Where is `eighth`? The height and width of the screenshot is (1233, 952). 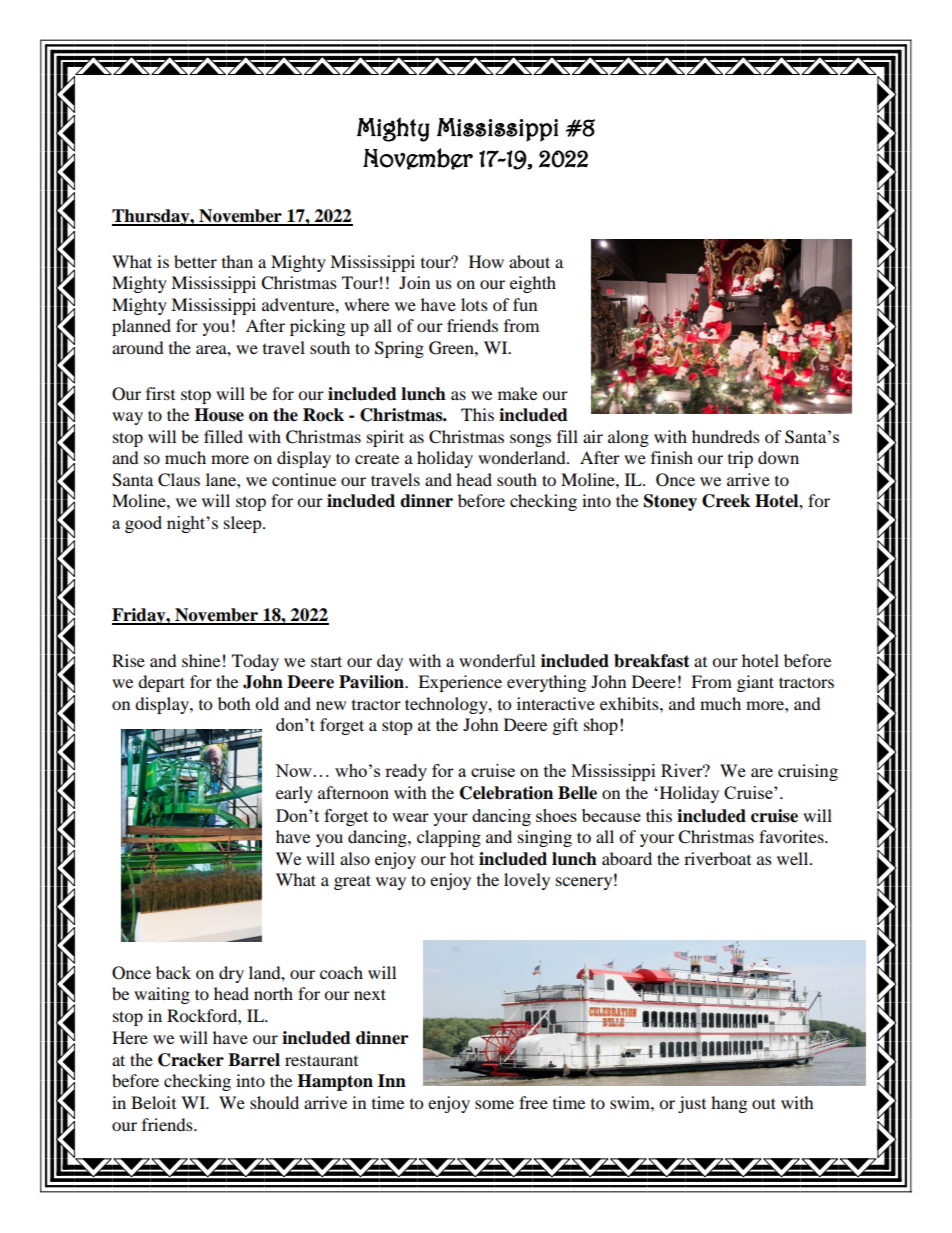 eighth is located at coordinates (533, 284).
